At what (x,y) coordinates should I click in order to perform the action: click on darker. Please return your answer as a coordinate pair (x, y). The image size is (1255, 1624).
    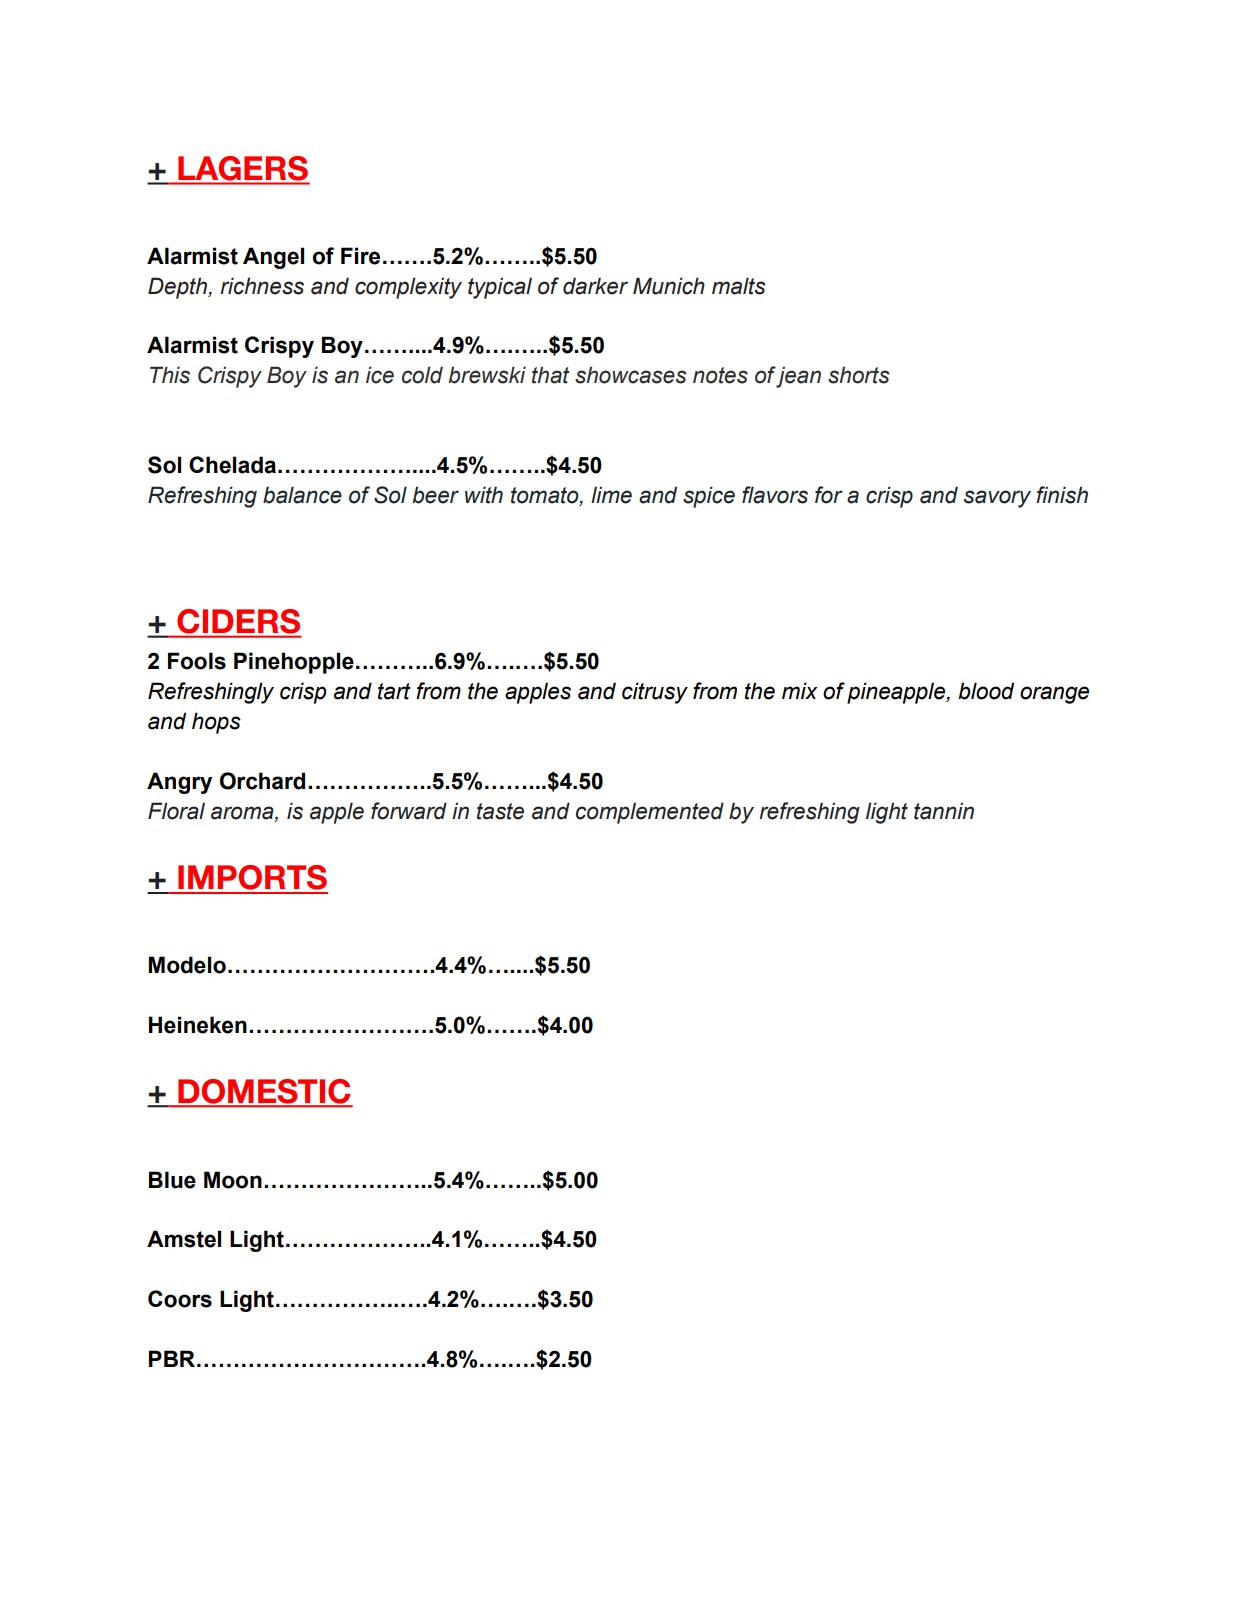
    Looking at the image, I should click on (595, 286).
